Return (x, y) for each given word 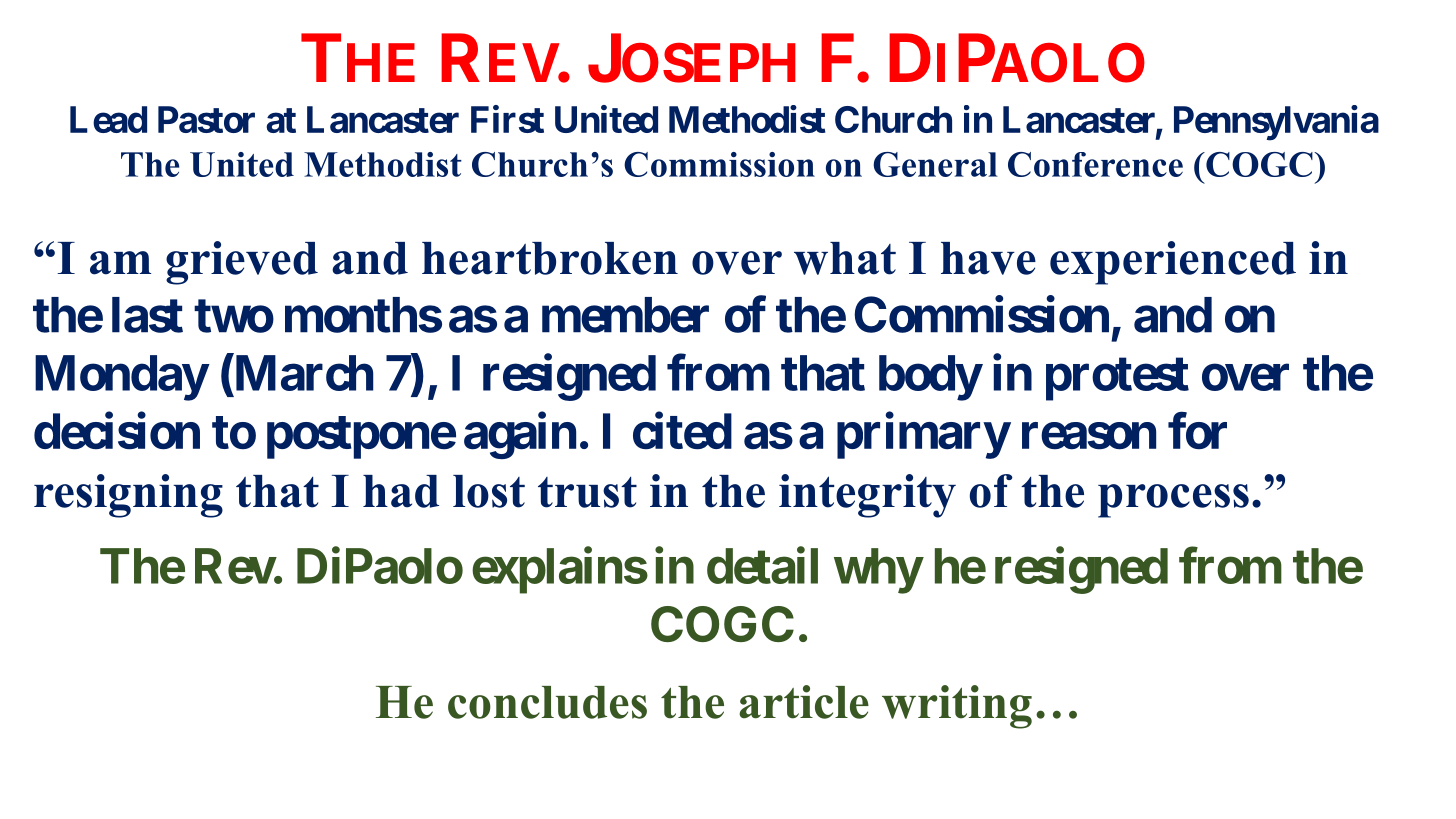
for (1197, 431)
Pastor (206, 119)
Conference (1095, 164)
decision (117, 431)
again (520, 436)
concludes (547, 702)
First (507, 119)
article (804, 702)
